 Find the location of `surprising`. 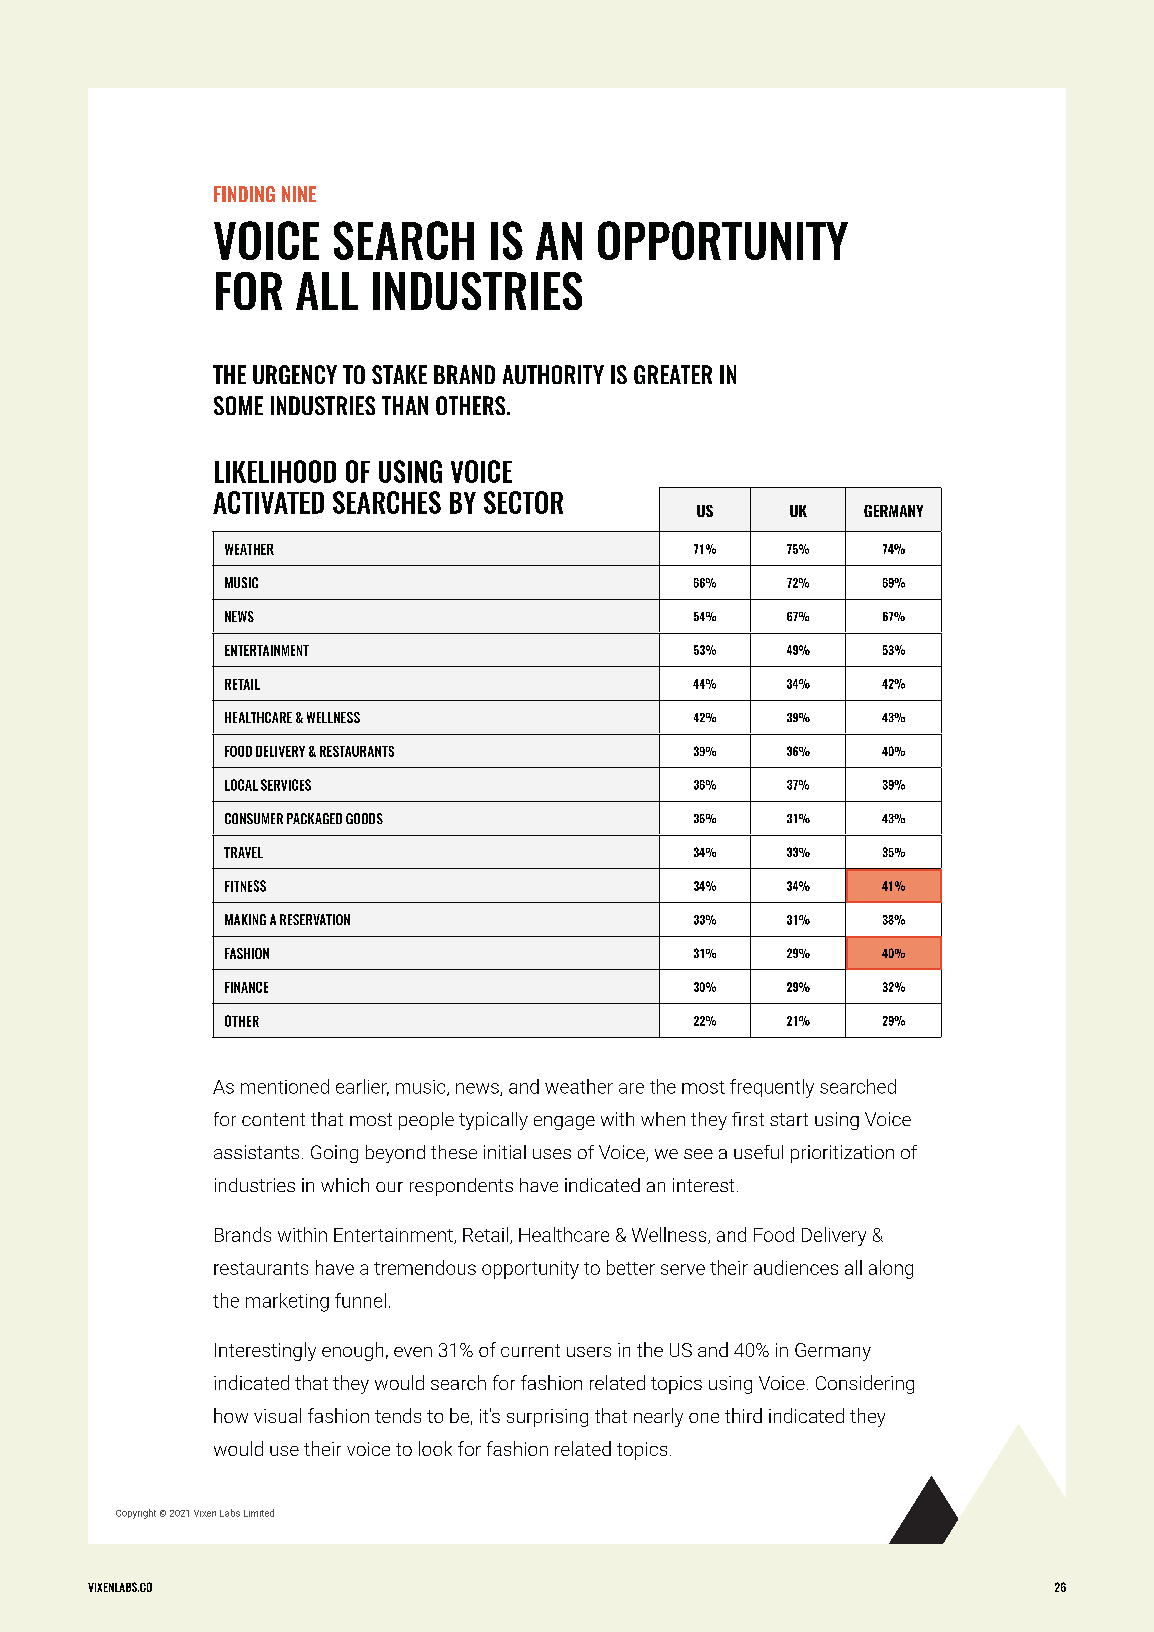

surprising is located at coordinates (547, 1418).
